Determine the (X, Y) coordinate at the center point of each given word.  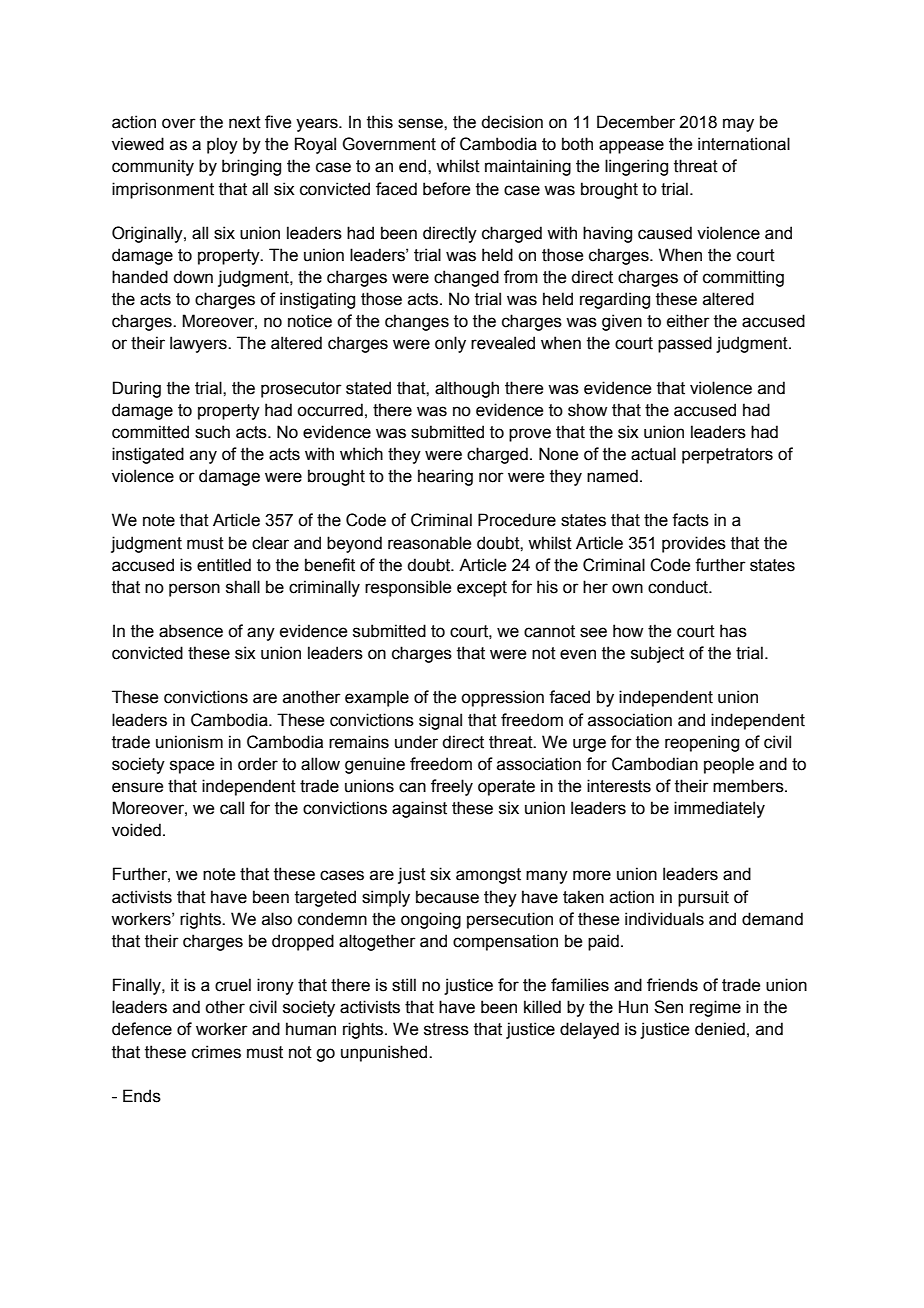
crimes (216, 1052)
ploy (222, 145)
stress (446, 1029)
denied (720, 1029)
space (192, 767)
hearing (445, 477)
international (744, 144)
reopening (702, 743)
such (212, 432)
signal (440, 721)
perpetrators (727, 456)
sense (421, 123)
